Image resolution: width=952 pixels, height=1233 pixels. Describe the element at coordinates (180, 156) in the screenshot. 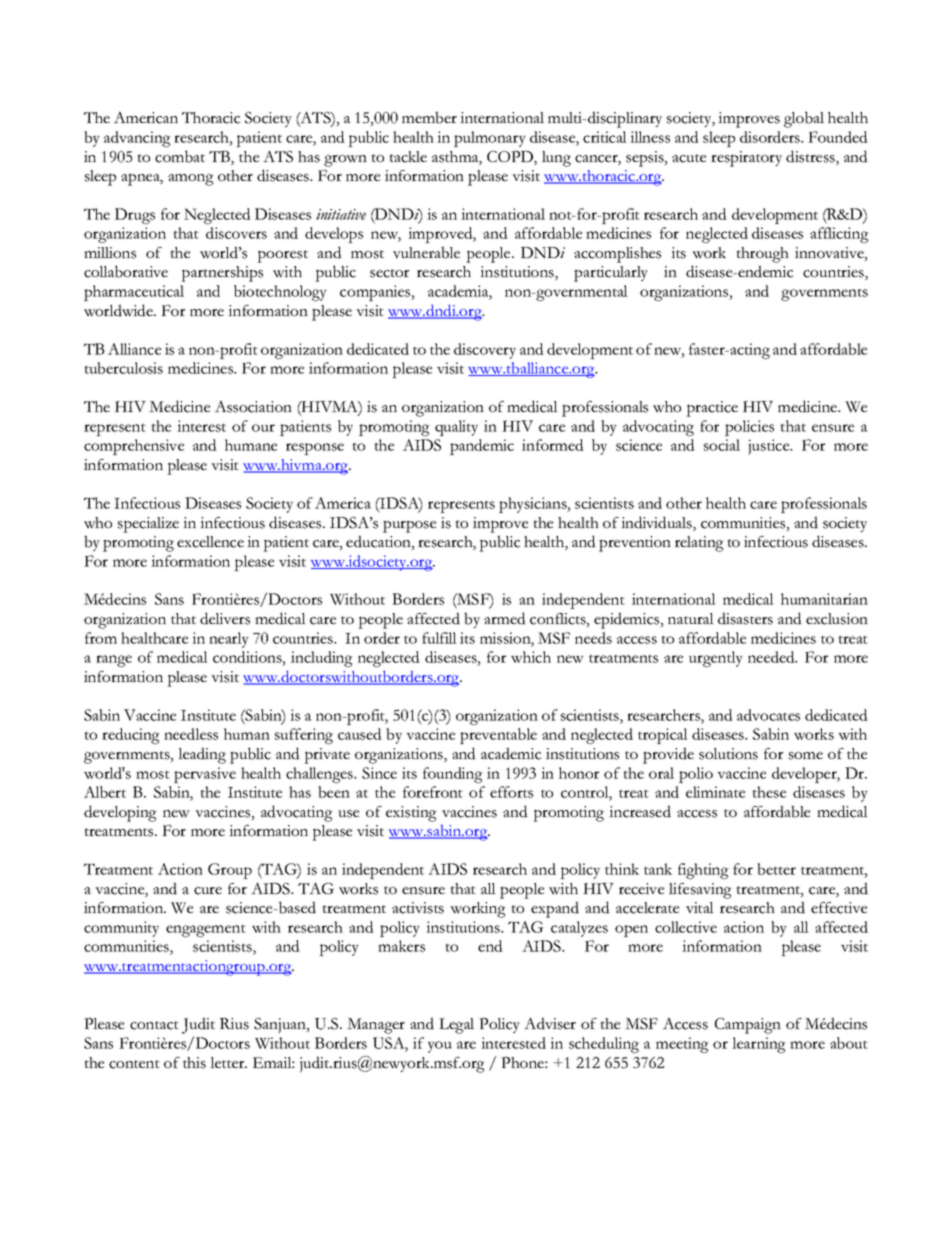

I see `combat` at that location.
